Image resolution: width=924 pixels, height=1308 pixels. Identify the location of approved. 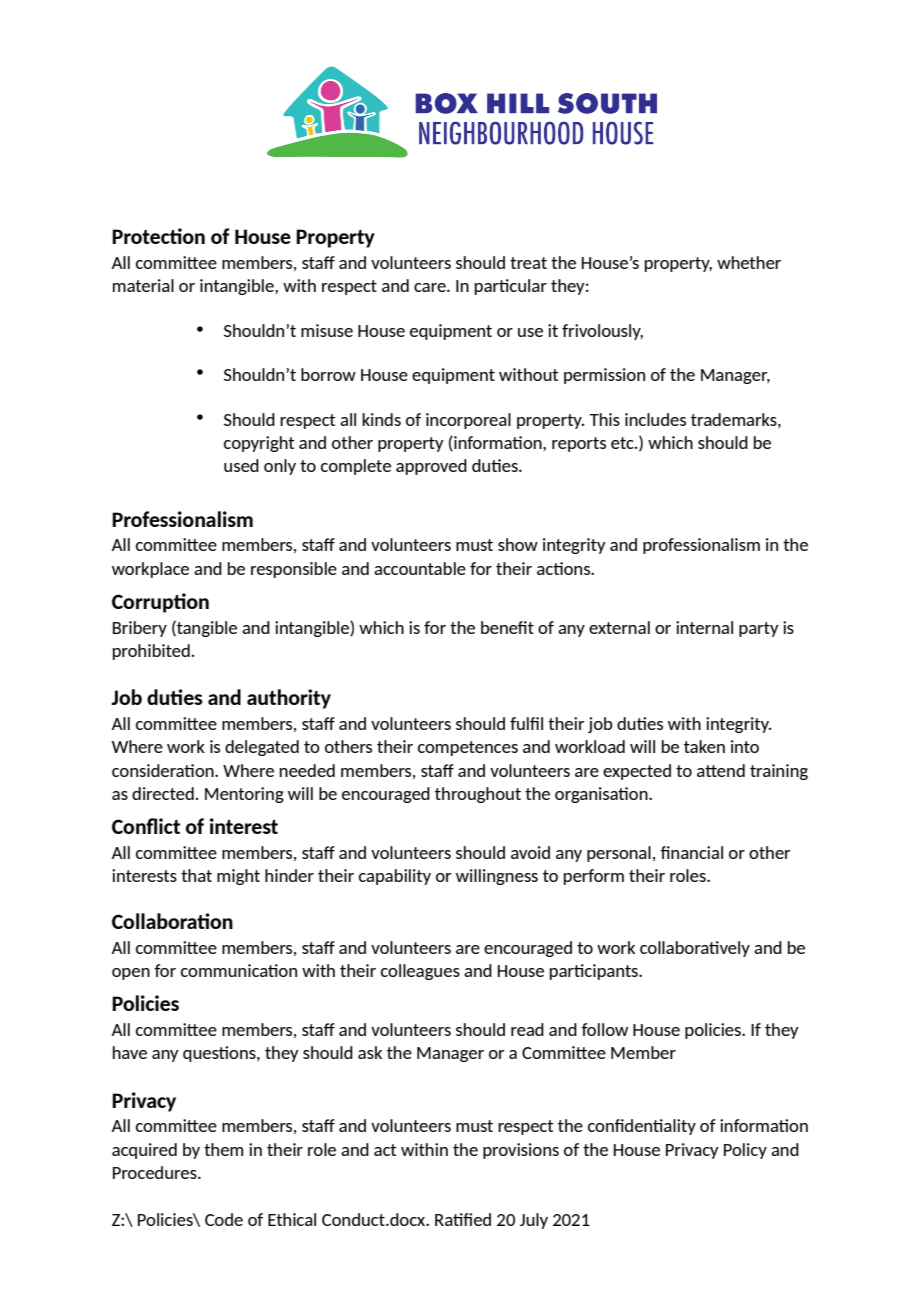
(431, 467).
